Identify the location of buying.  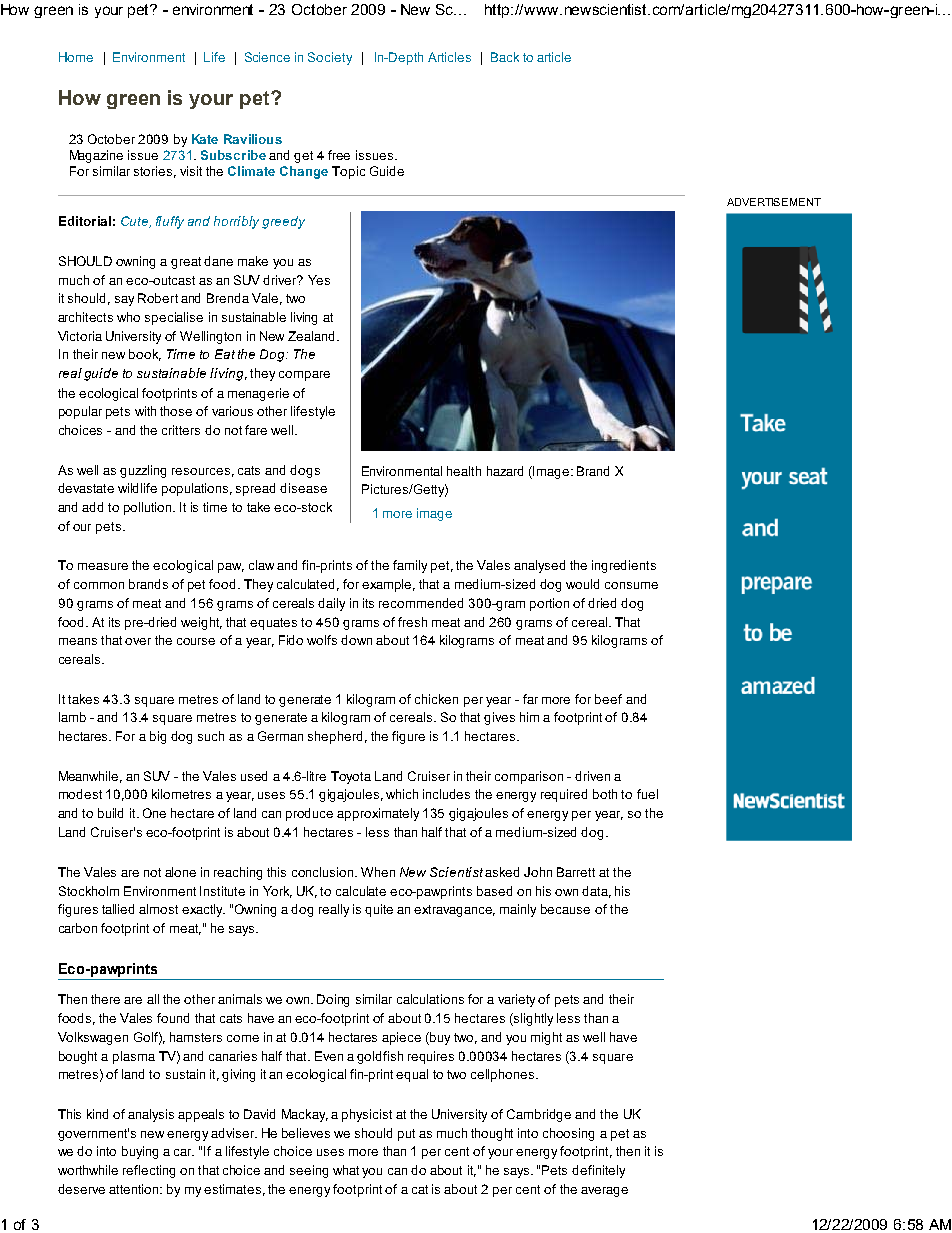
(140, 1152).
